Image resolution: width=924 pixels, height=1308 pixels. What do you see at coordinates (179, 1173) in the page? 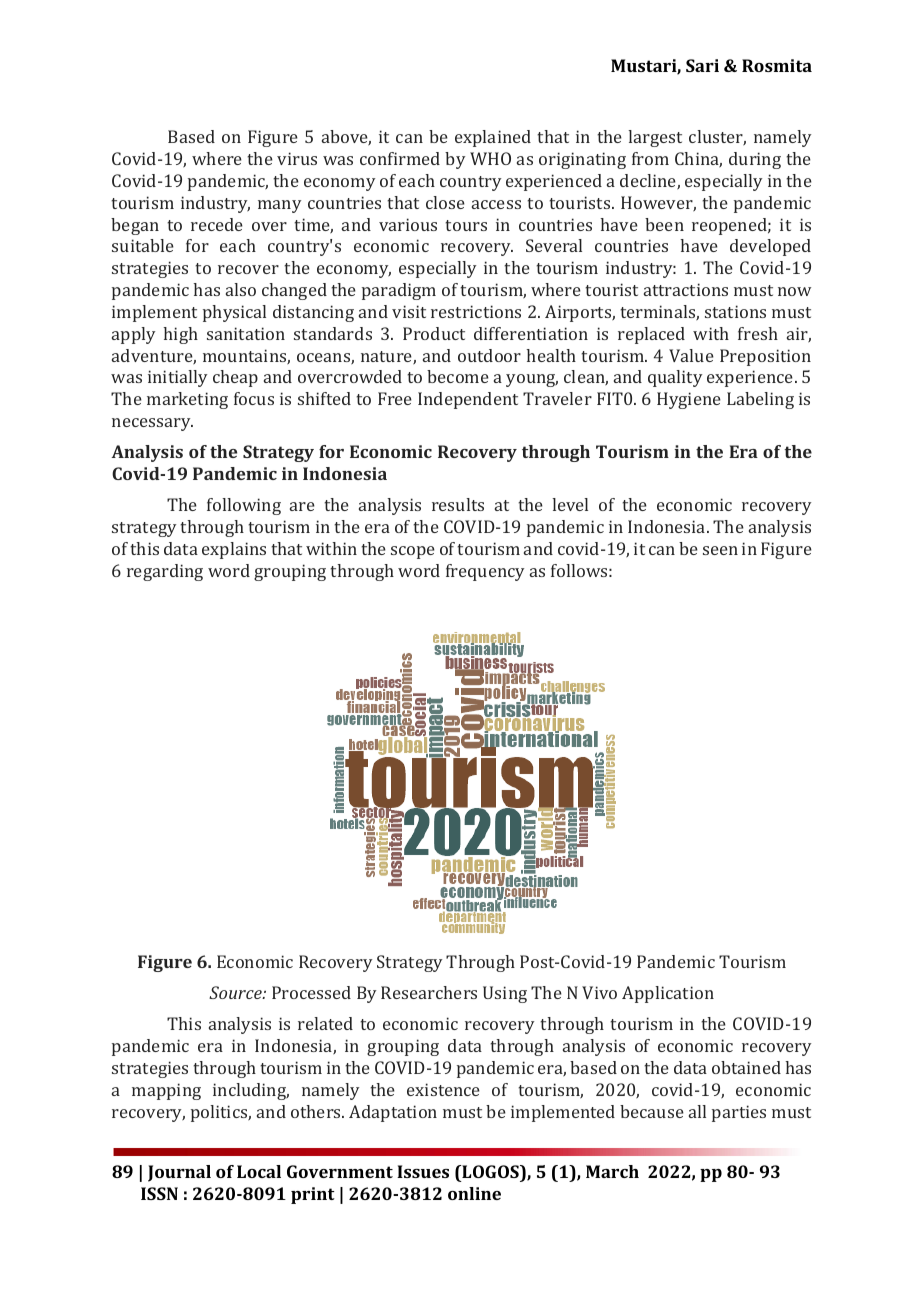
I see `Journal` at bounding box center [179, 1173].
